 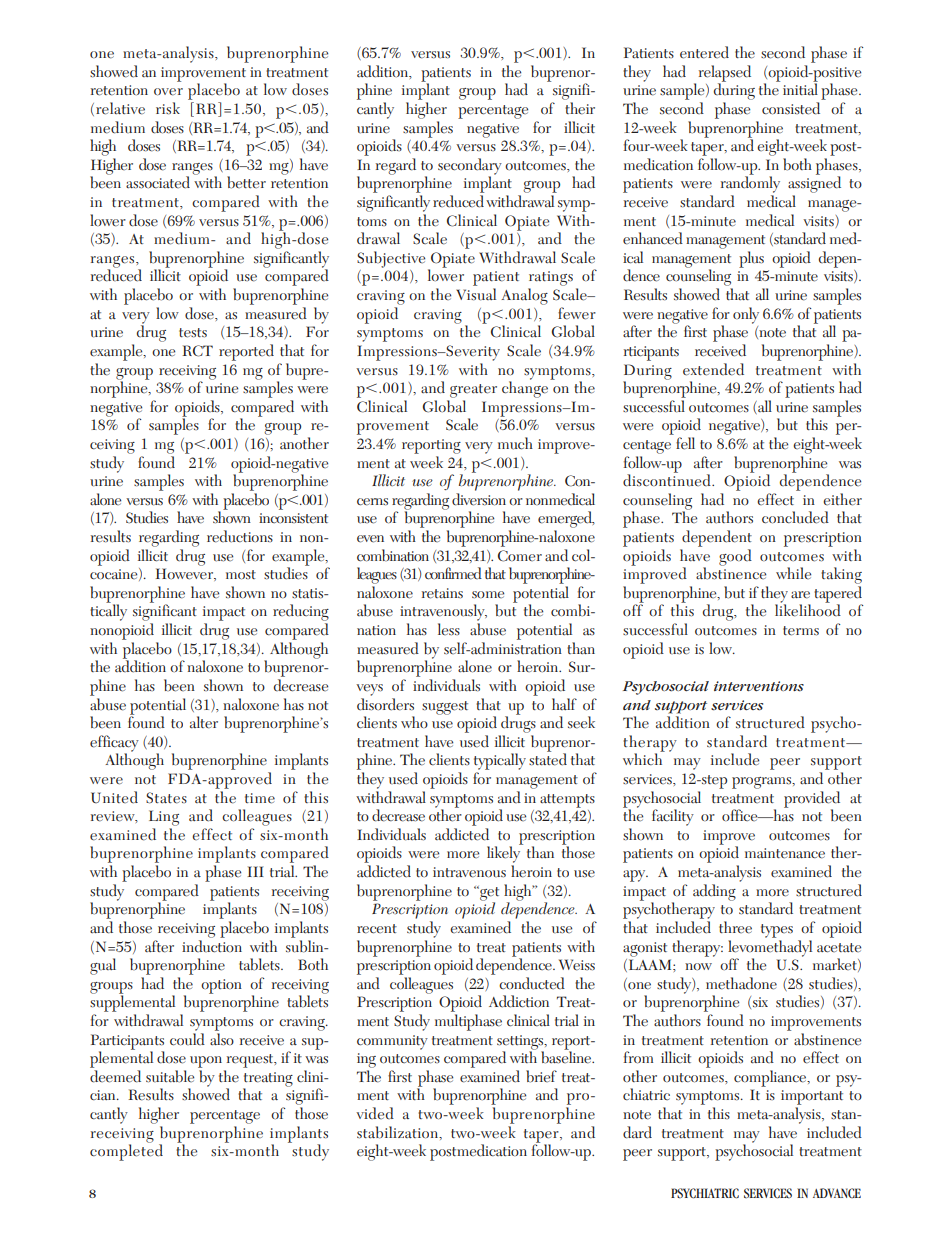 I want to click on completed, so click(x=126, y=1151).
